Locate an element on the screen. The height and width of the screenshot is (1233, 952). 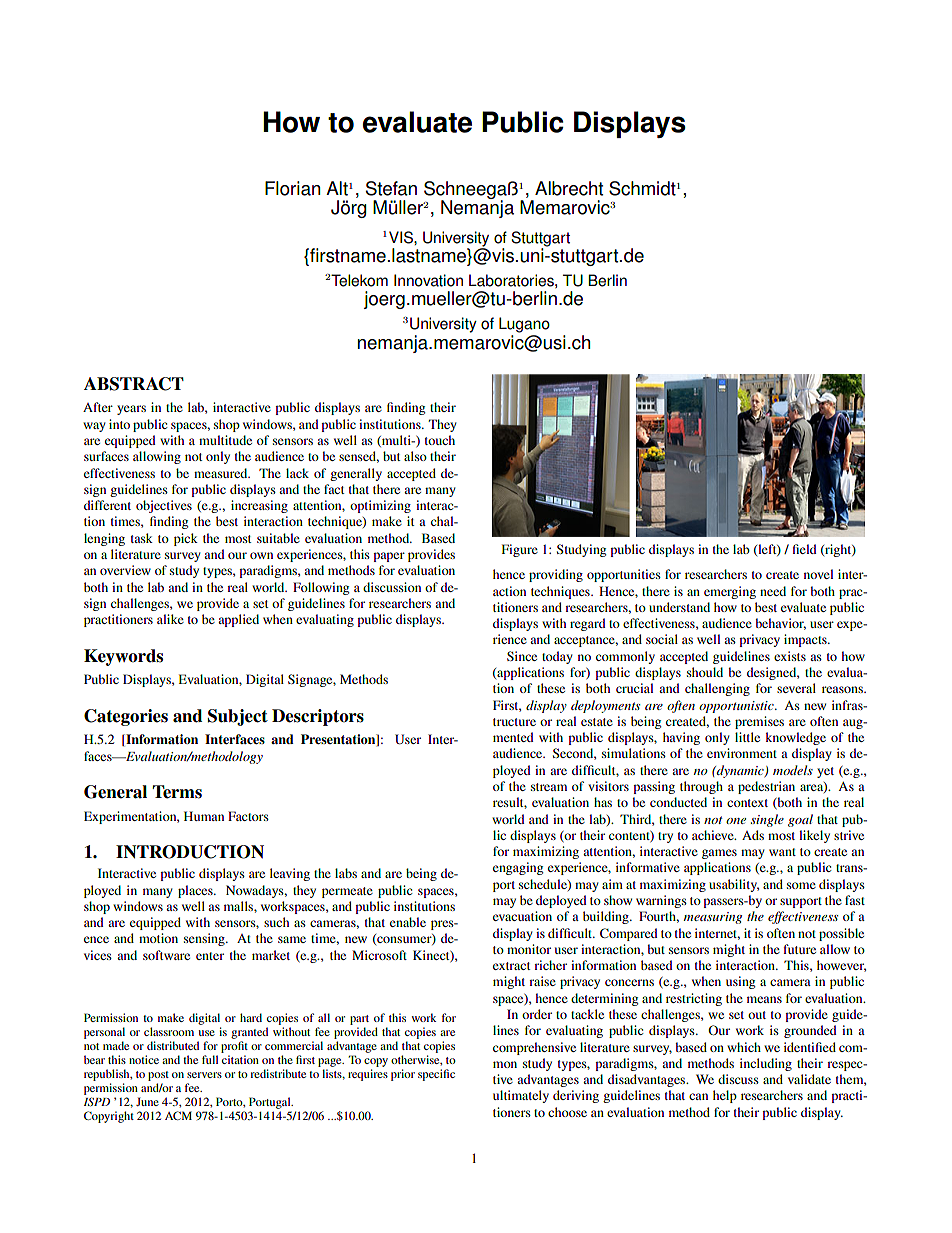
field is located at coordinates (805, 549).
